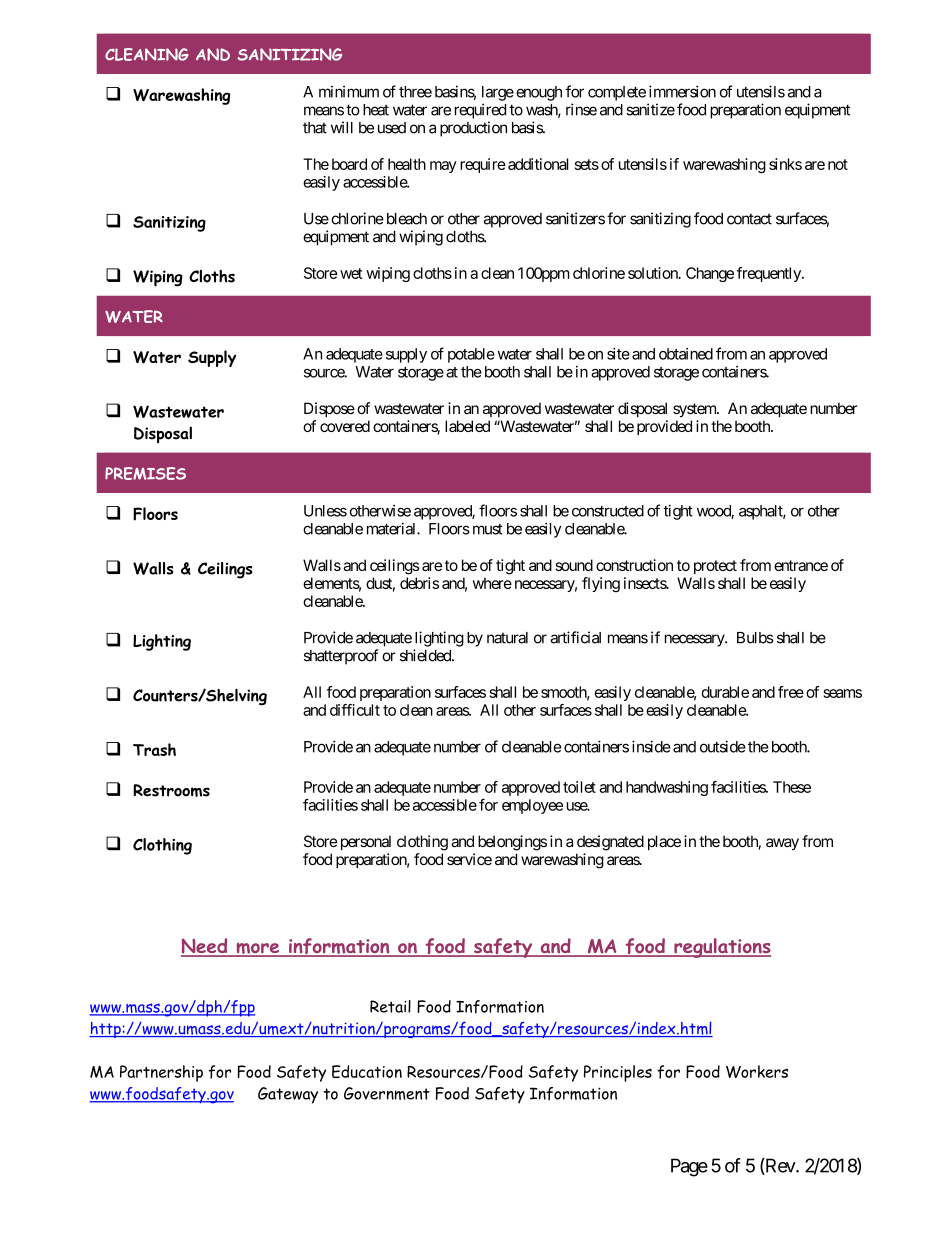 The height and width of the screenshot is (1233, 952). I want to click on shatterproof, so click(341, 657).
